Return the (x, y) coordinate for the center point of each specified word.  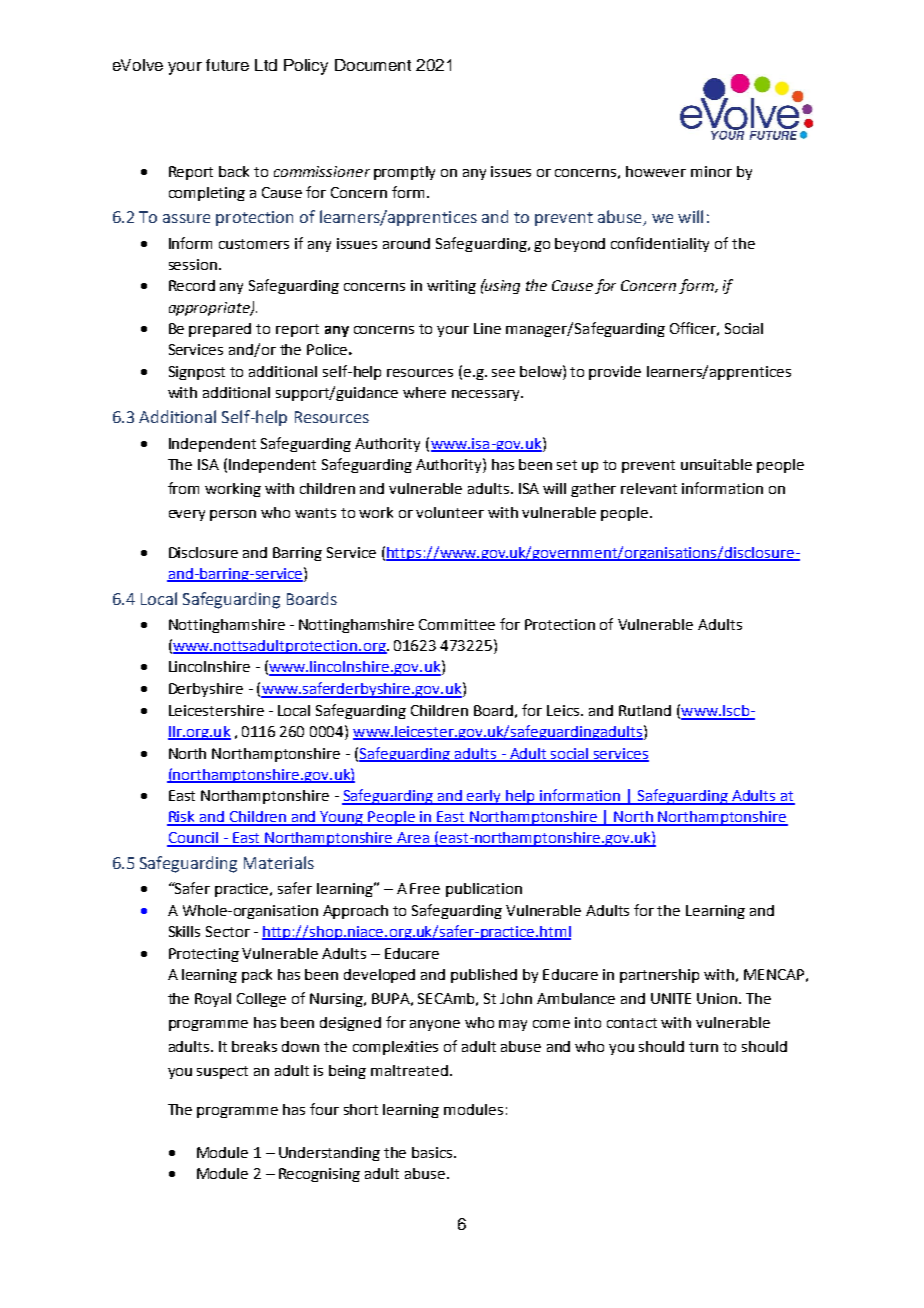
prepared (220, 330)
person (233, 515)
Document (373, 65)
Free (425, 888)
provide (615, 373)
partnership (659, 976)
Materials (279, 862)
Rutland (645, 710)
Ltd (266, 65)
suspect (222, 1072)
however (656, 171)
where (424, 392)
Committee (457, 624)
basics (433, 1152)
